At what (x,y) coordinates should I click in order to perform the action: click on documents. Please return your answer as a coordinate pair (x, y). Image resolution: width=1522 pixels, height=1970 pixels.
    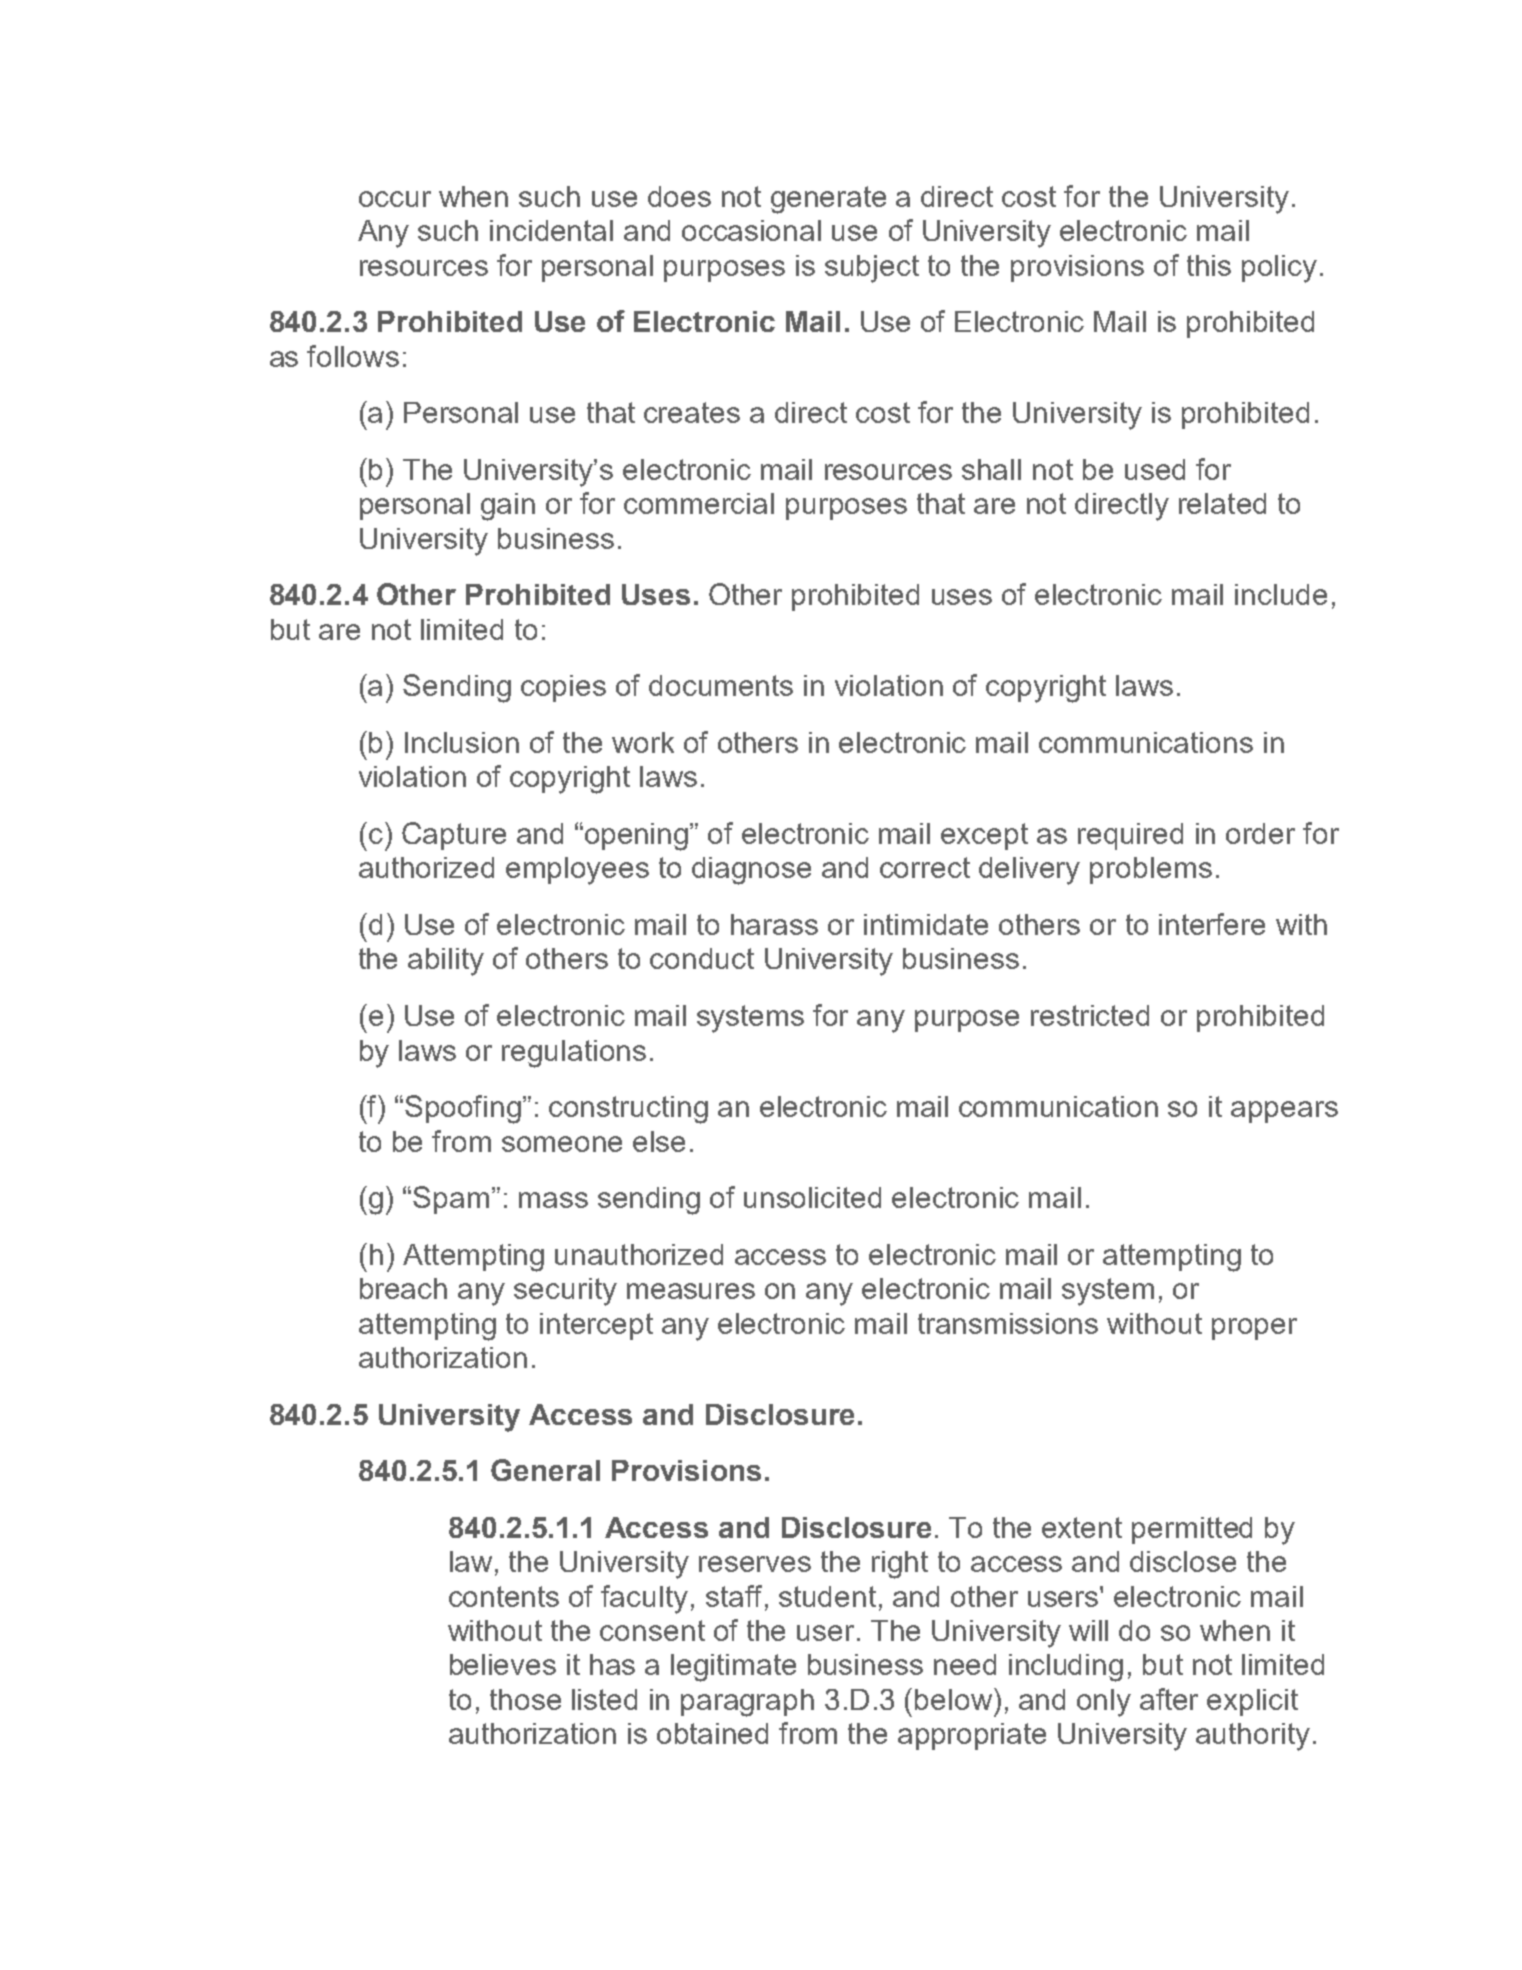
    Looking at the image, I should click on (721, 685).
